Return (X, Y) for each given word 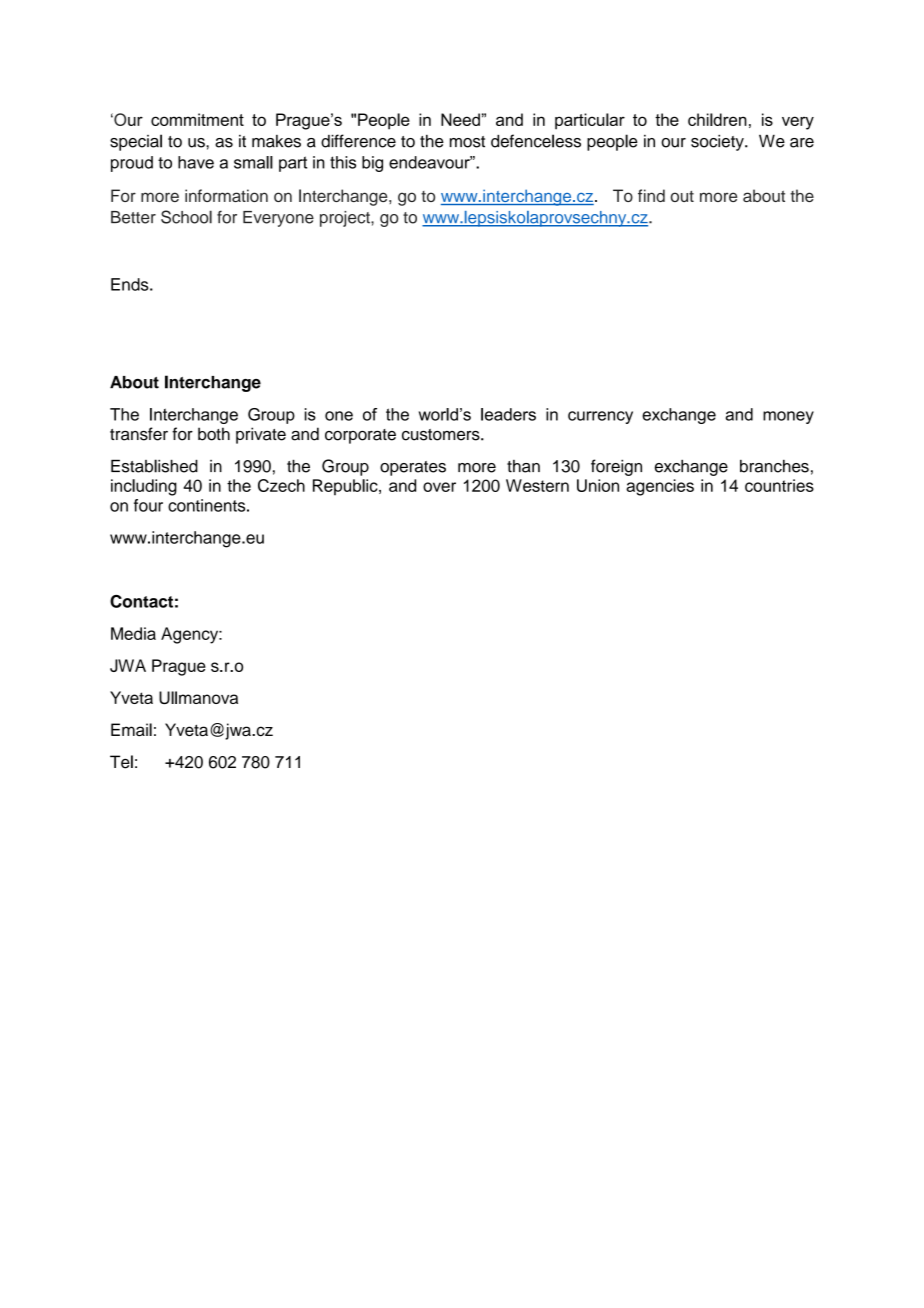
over (439, 487)
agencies (660, 487)
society (718, 142)
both (214, 434)
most (467, 142)
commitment (197, 119)
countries (779, 485)
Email (131, 730)
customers (442, 435)
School (186, 217)
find (651, 195)
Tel (121, 762)
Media (133, 633)
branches (774, 466)
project (346, 219)
